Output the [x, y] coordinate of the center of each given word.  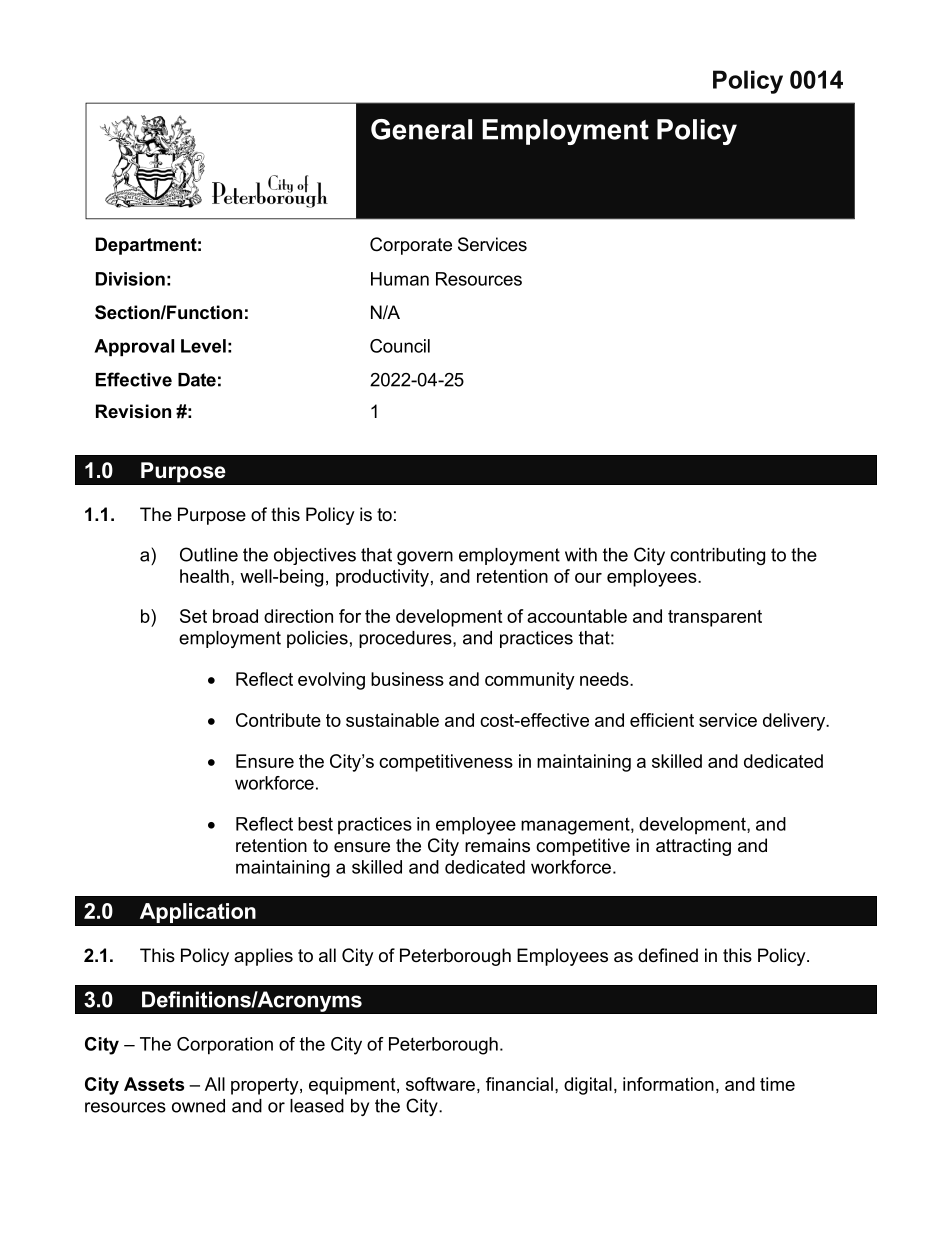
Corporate [411, 246]
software [440, 1084]
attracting [693, 847]
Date [197, 380]
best [315, 824]
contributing [717, 556]
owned [198, 1106]
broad [235, 616]
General [421, 129]
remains [497, 845]
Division [130, 279]
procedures [406, 639]
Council [400, 346]
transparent [715, 618]
